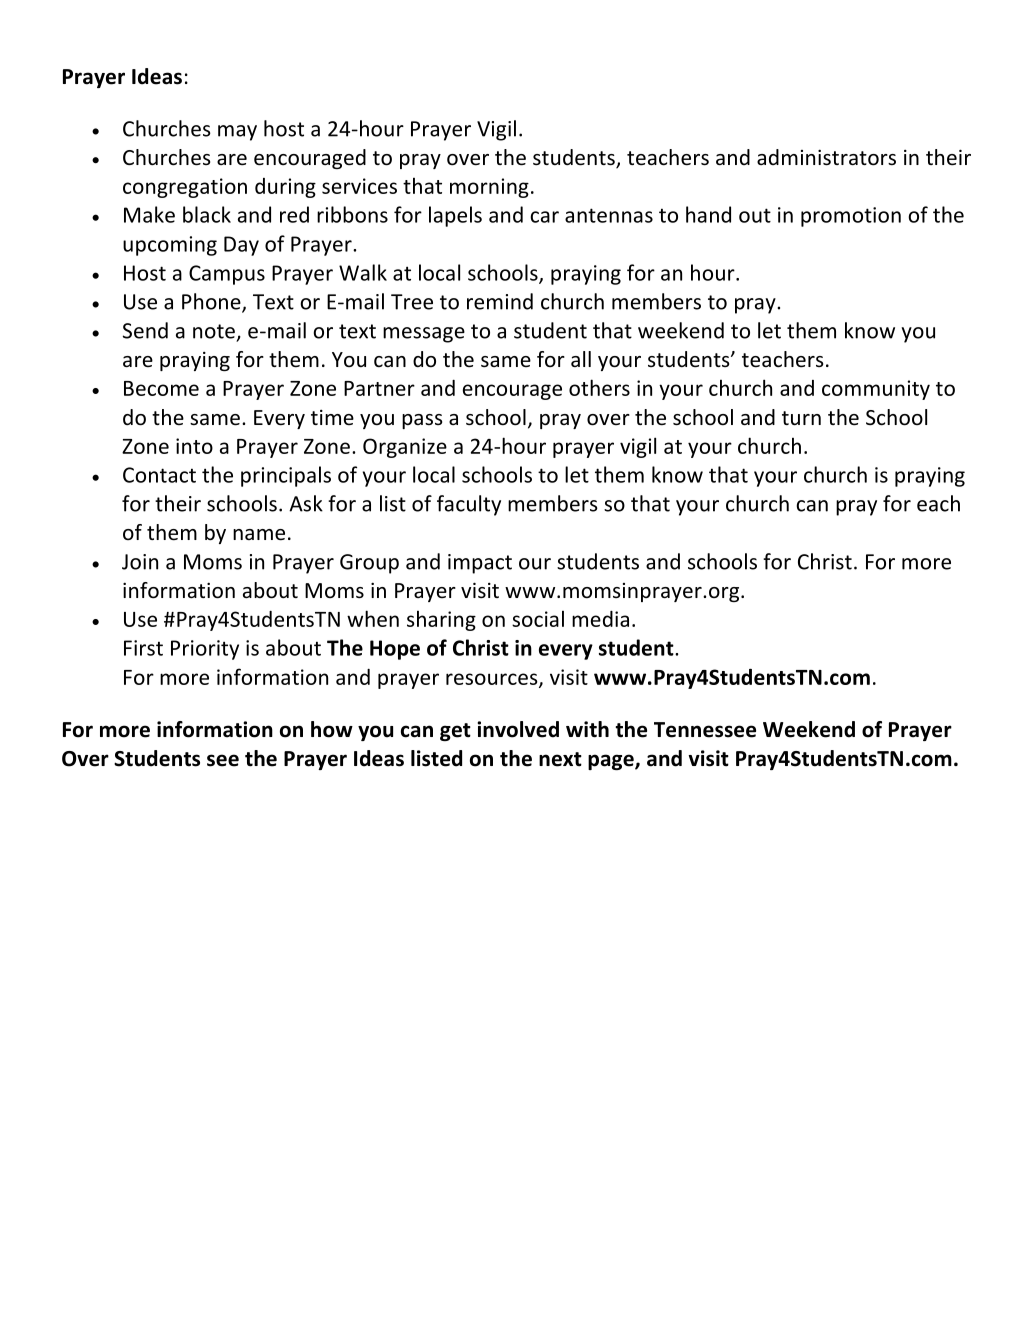 The height and width of the image is (1338, 1034). Describe the element at coordinates (332, 729) in the image. I see `how` at that location.
